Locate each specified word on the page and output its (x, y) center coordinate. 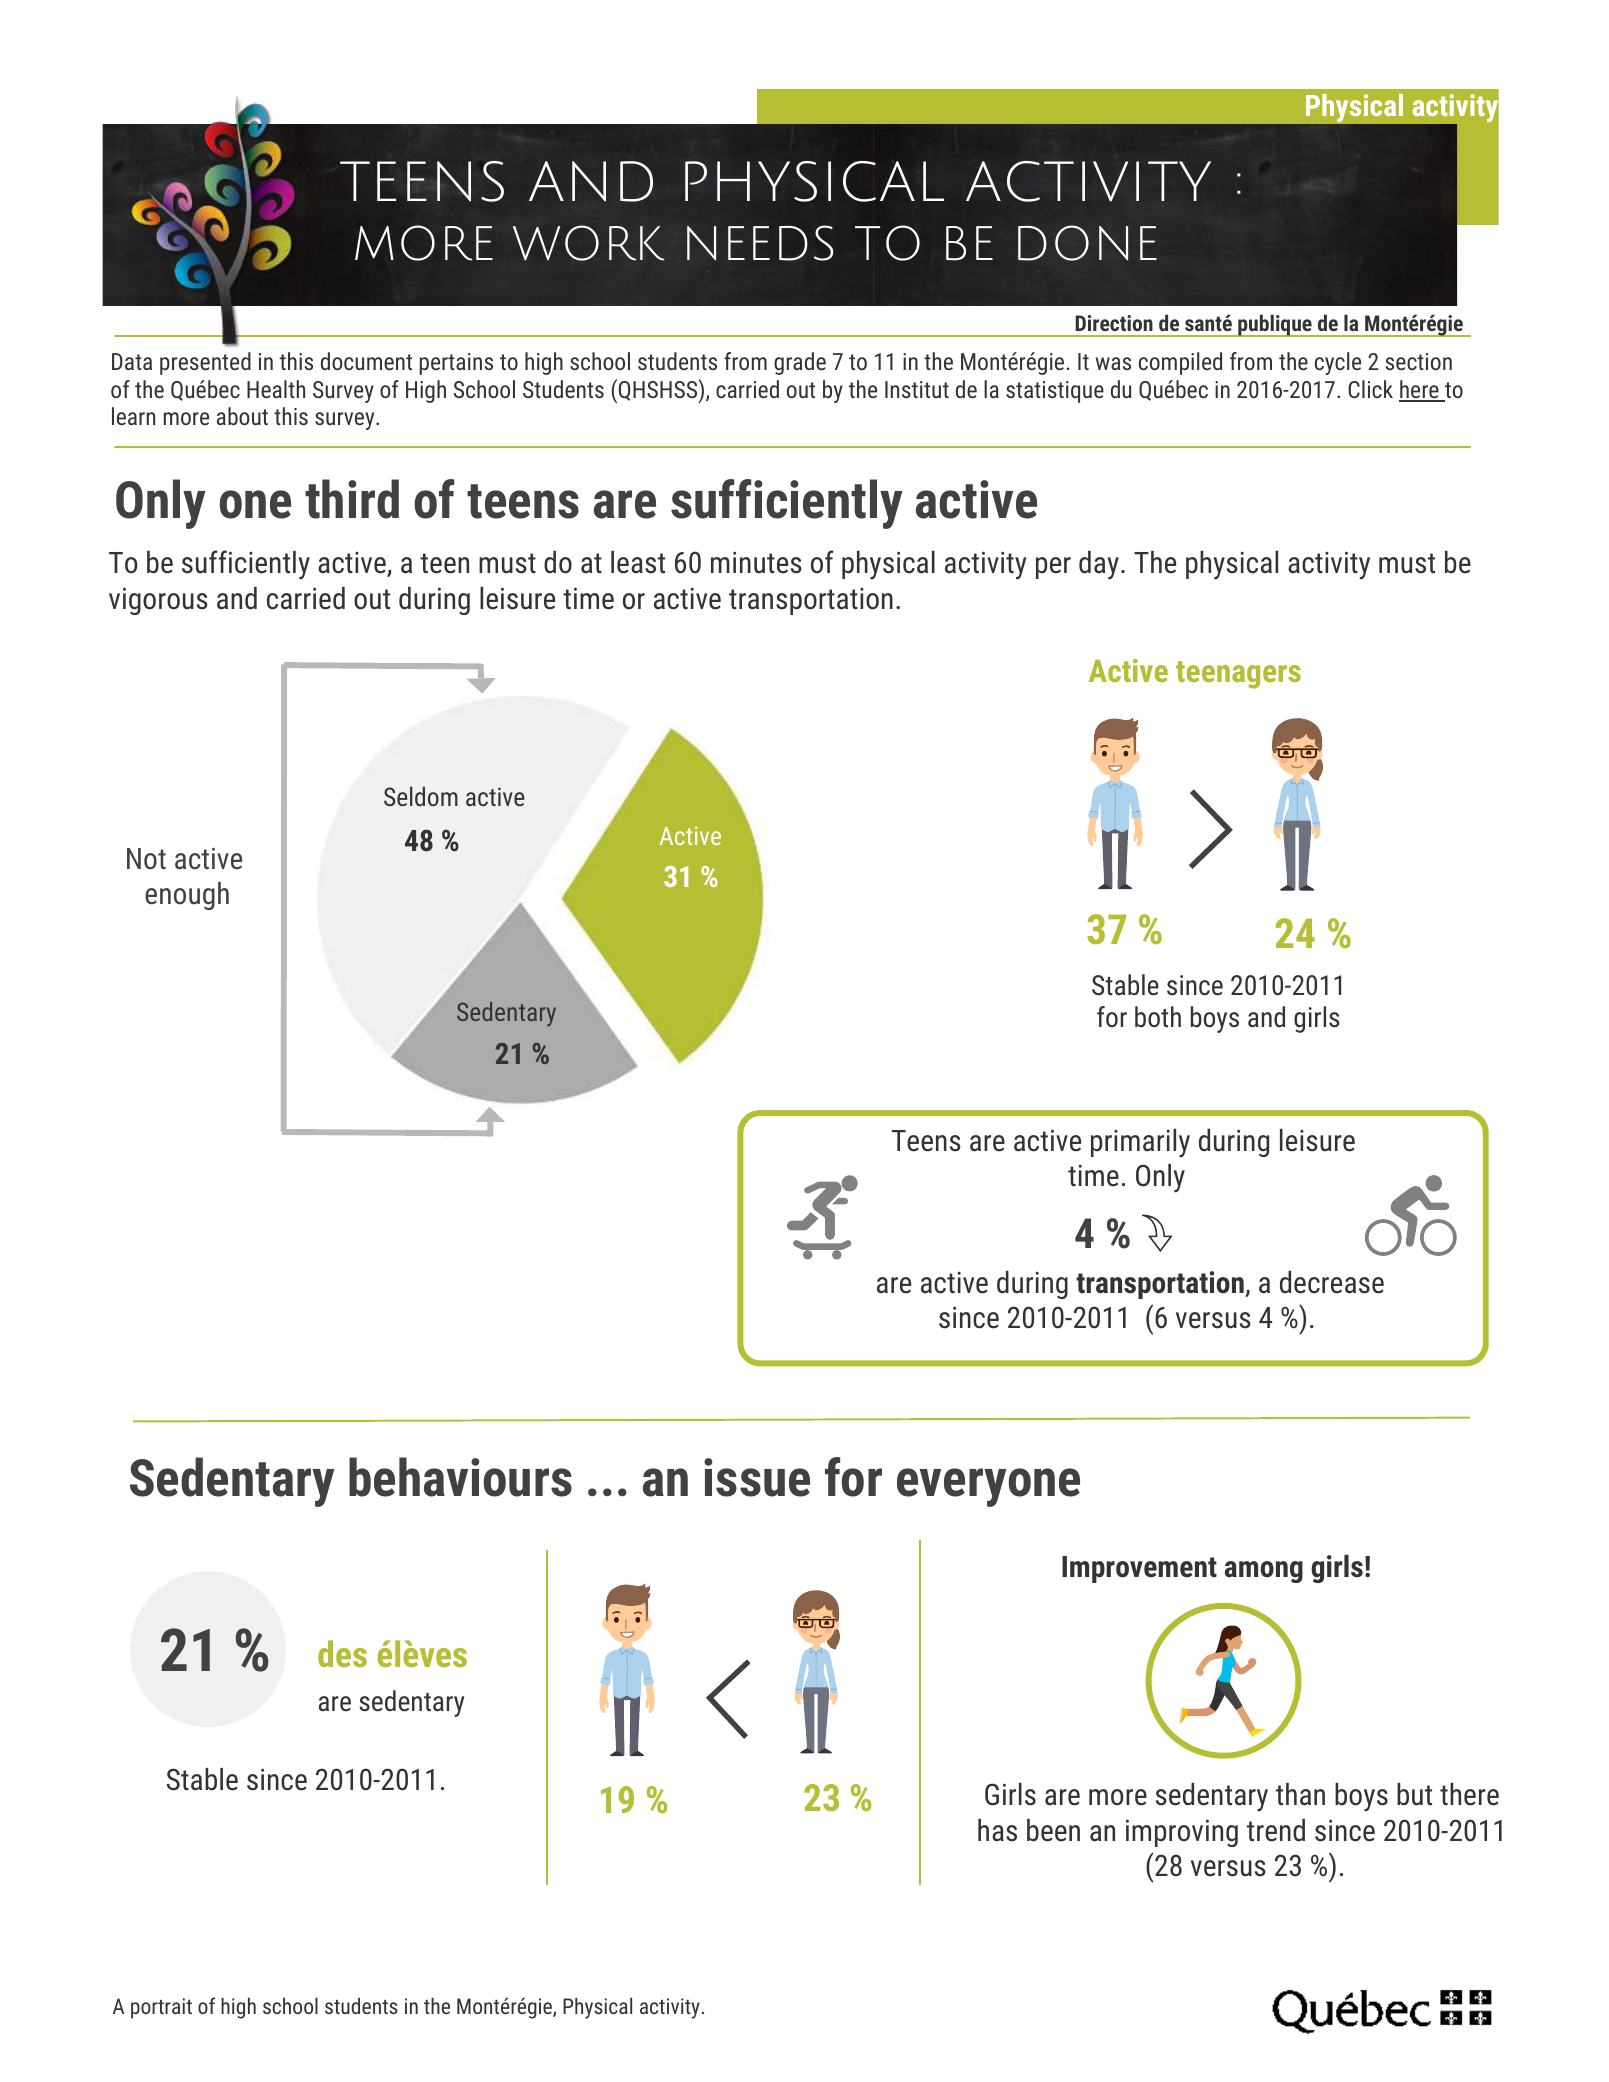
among (1264, 1572)
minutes (756, 562)
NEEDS (760, 243)
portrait (161, 2008)
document (366, 361)
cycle (1338, 363)
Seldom (421, 796)
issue (757, 1477)
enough (187, 896)
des (342, 1653)
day (1099, 565)
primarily (1140, 1143)
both (1158, 1017)
